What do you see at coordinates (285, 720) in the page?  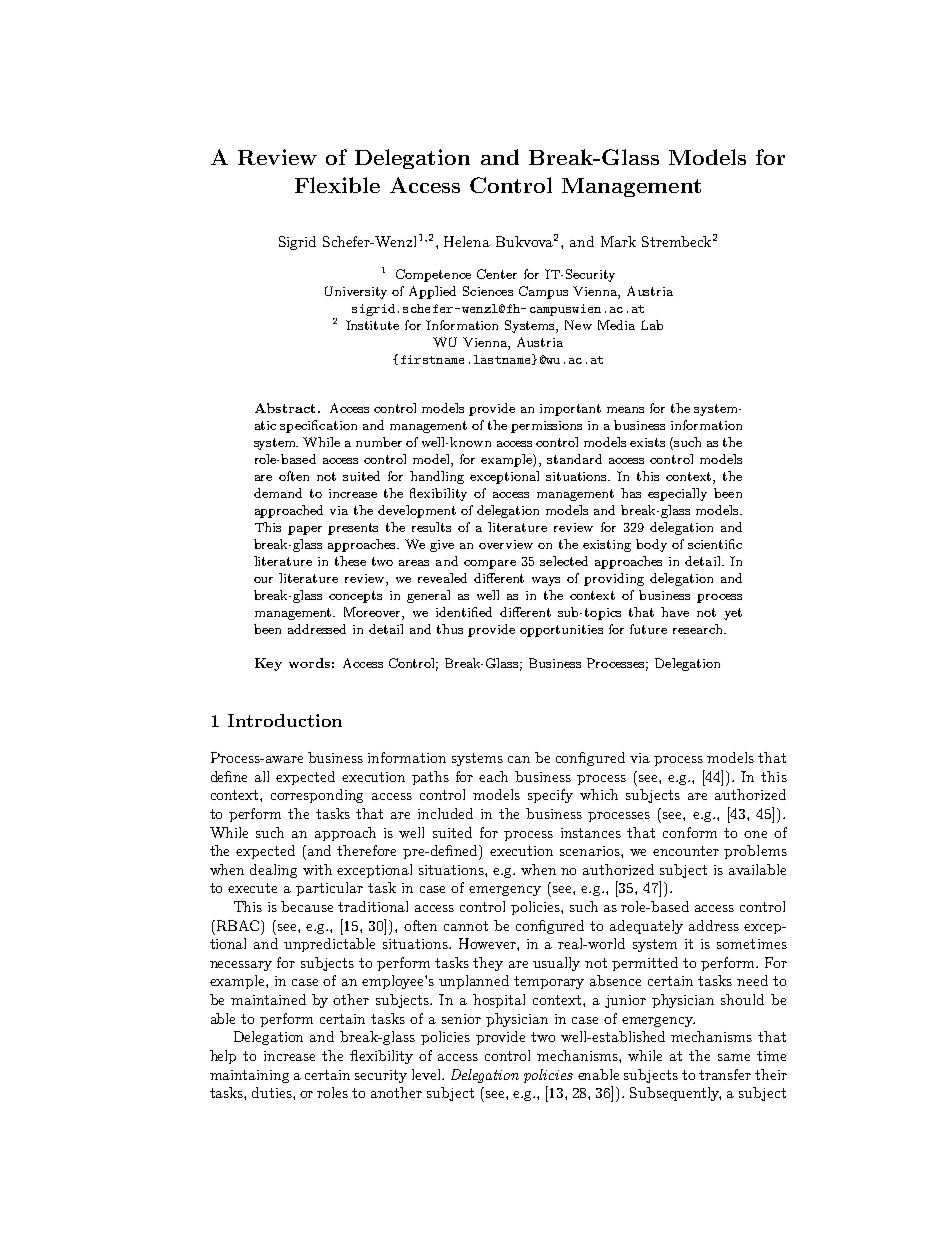 I see `Introduction` at bounding box center [285, 720].
